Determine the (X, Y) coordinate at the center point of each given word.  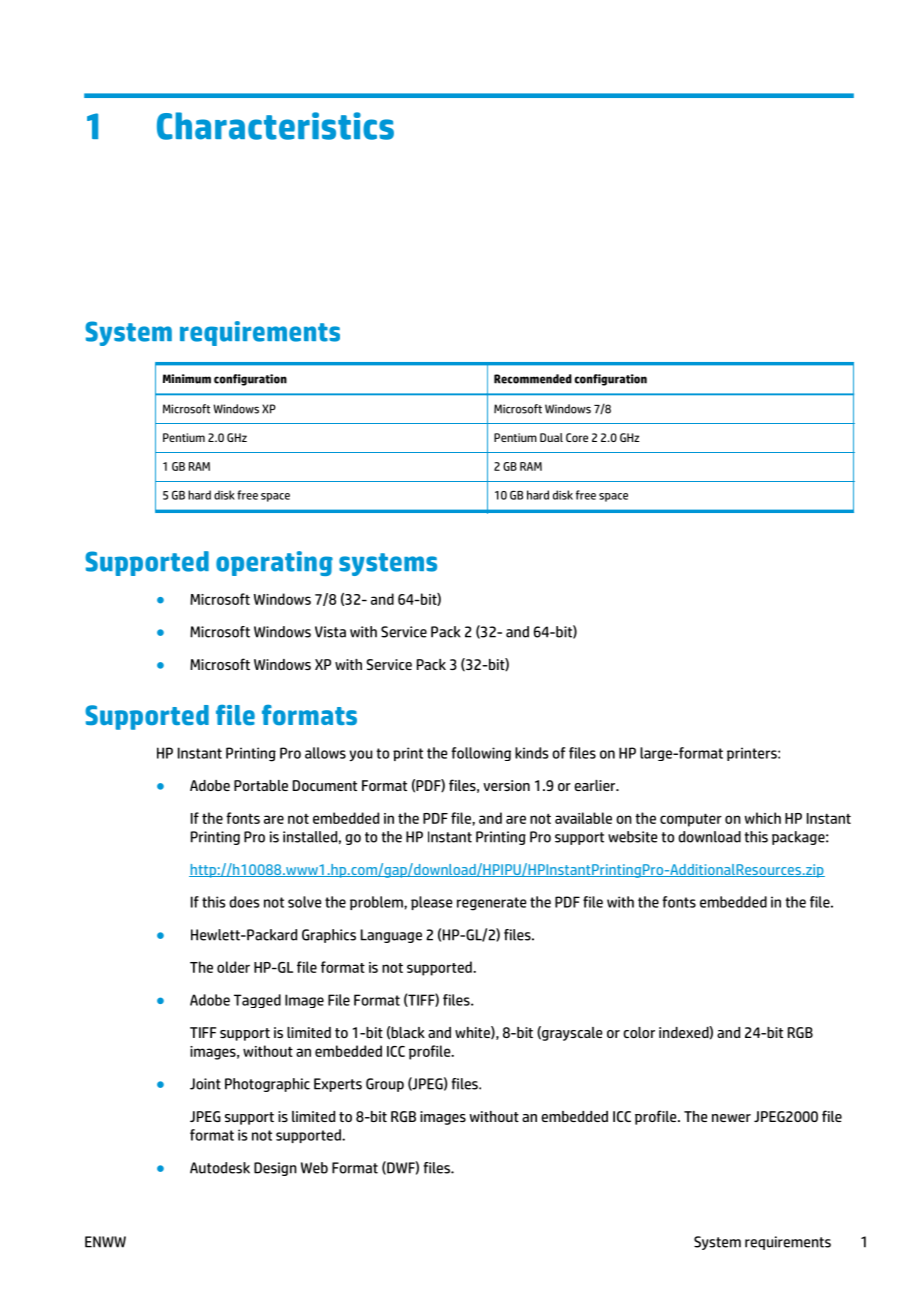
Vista (330, 632)
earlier (596, 785)
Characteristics (275, 126)
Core (577, 437)
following (481, 754)
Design (275, 1169)
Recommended (533, 379)
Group (385, 1085)
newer (731, 1118)
